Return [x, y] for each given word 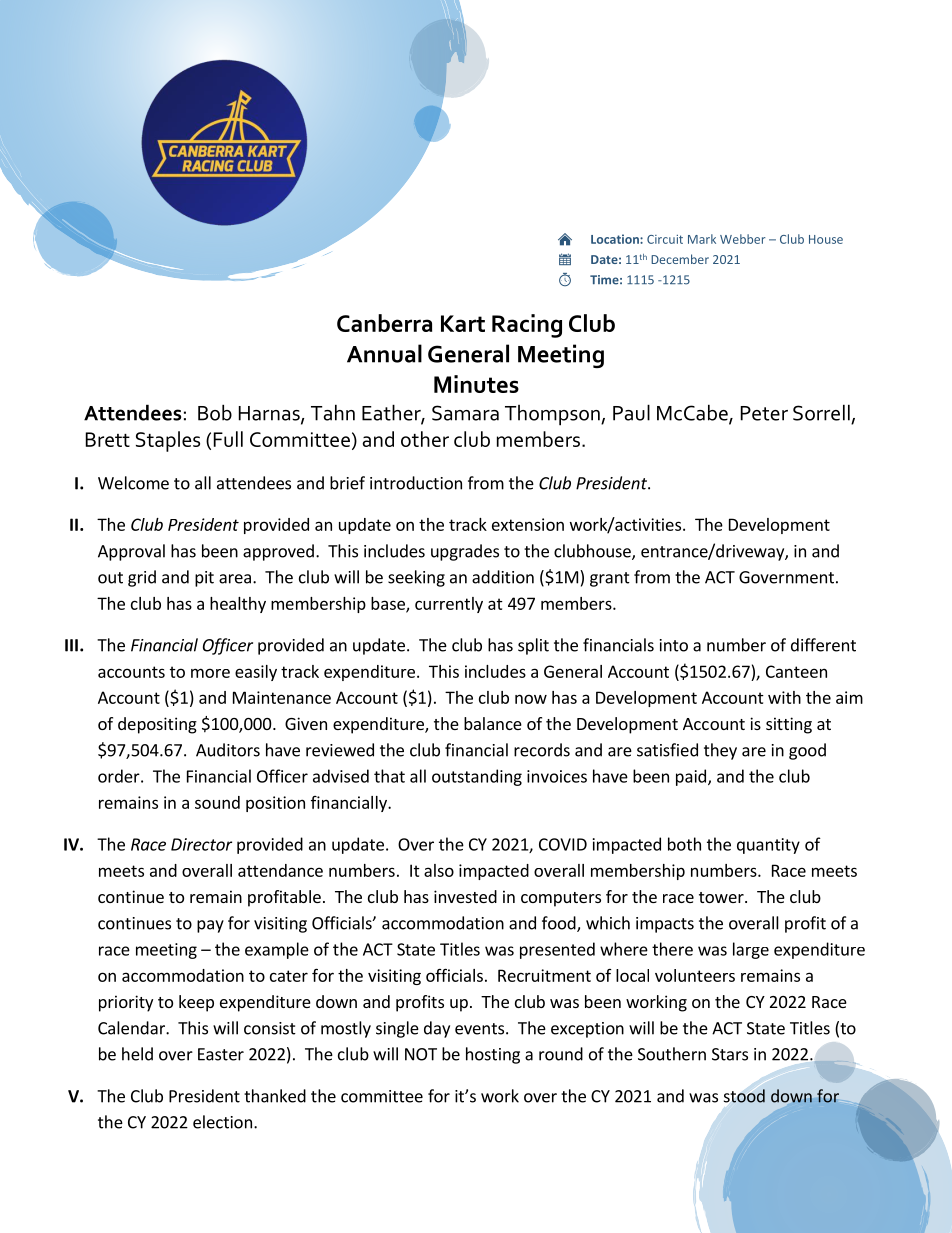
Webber [743, 239]
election [222, 1122]
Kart [463, 323]
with [784, 697]
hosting [493, 1055]
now [531, 699]
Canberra [384, 323]
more [210, 673]
